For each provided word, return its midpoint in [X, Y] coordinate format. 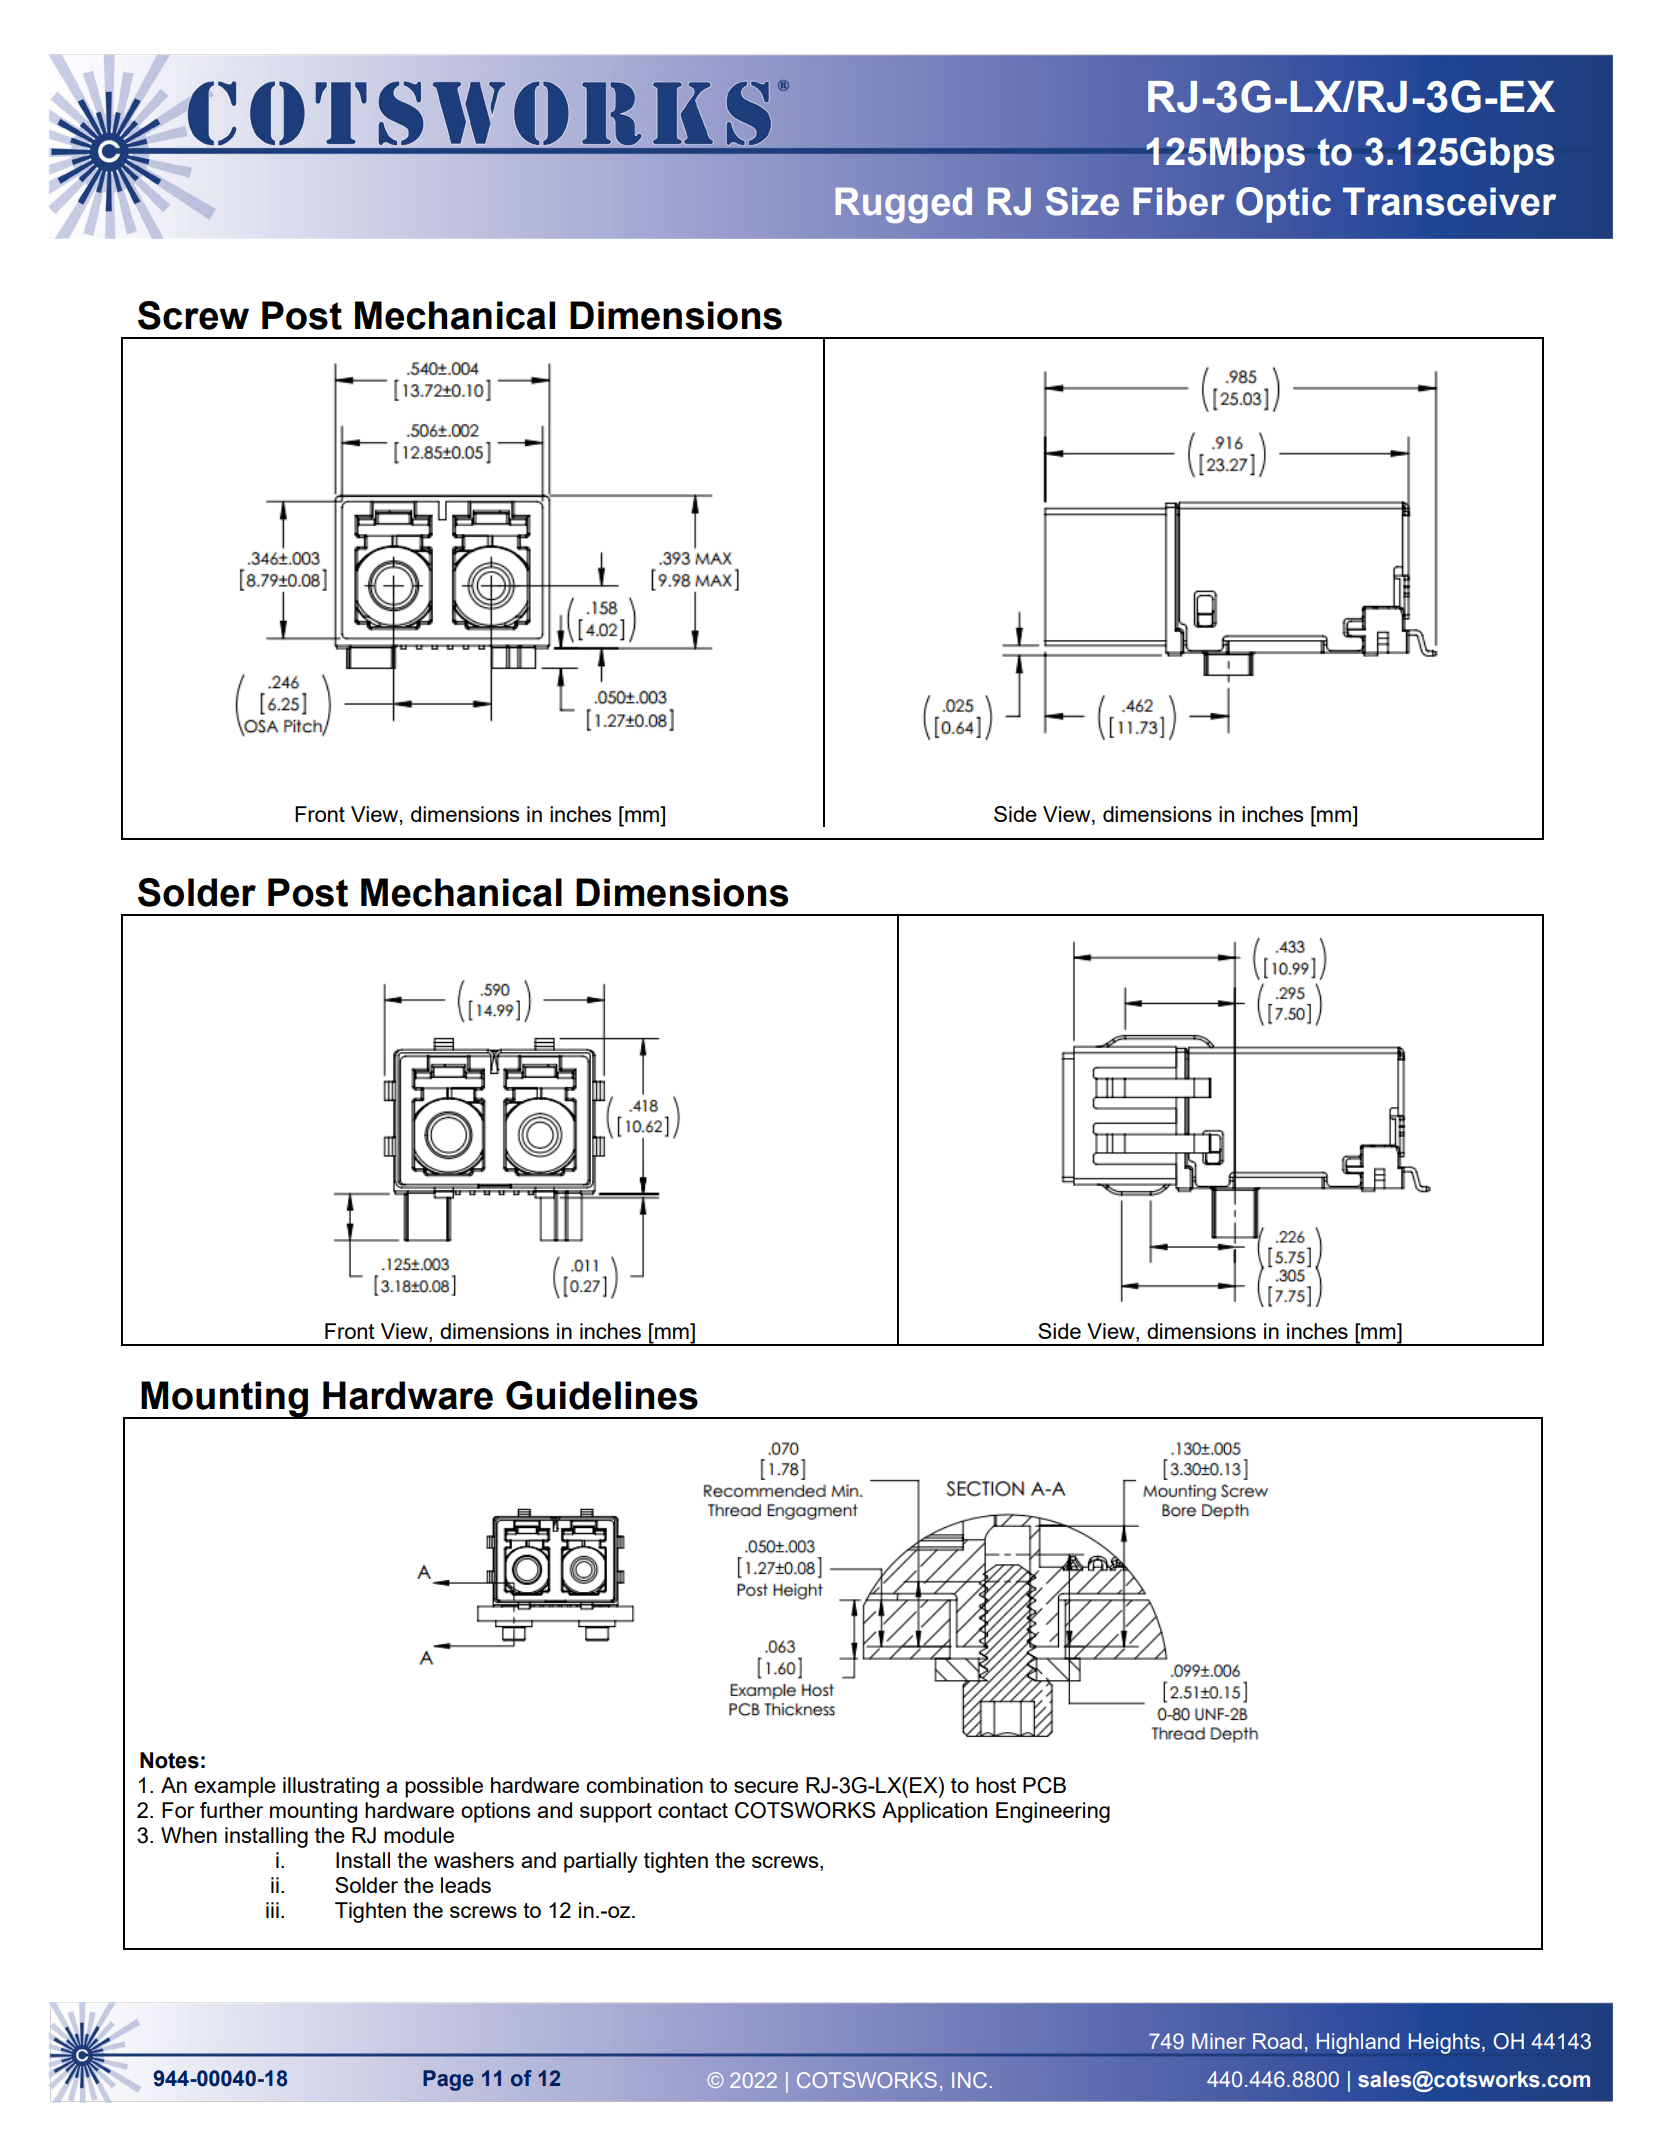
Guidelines [602, 1395]
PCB [1044, 1785]
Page [448, 2080]
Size [1082, 201]
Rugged [903, 205]
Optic [1283, 205]
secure [766, 1787]
